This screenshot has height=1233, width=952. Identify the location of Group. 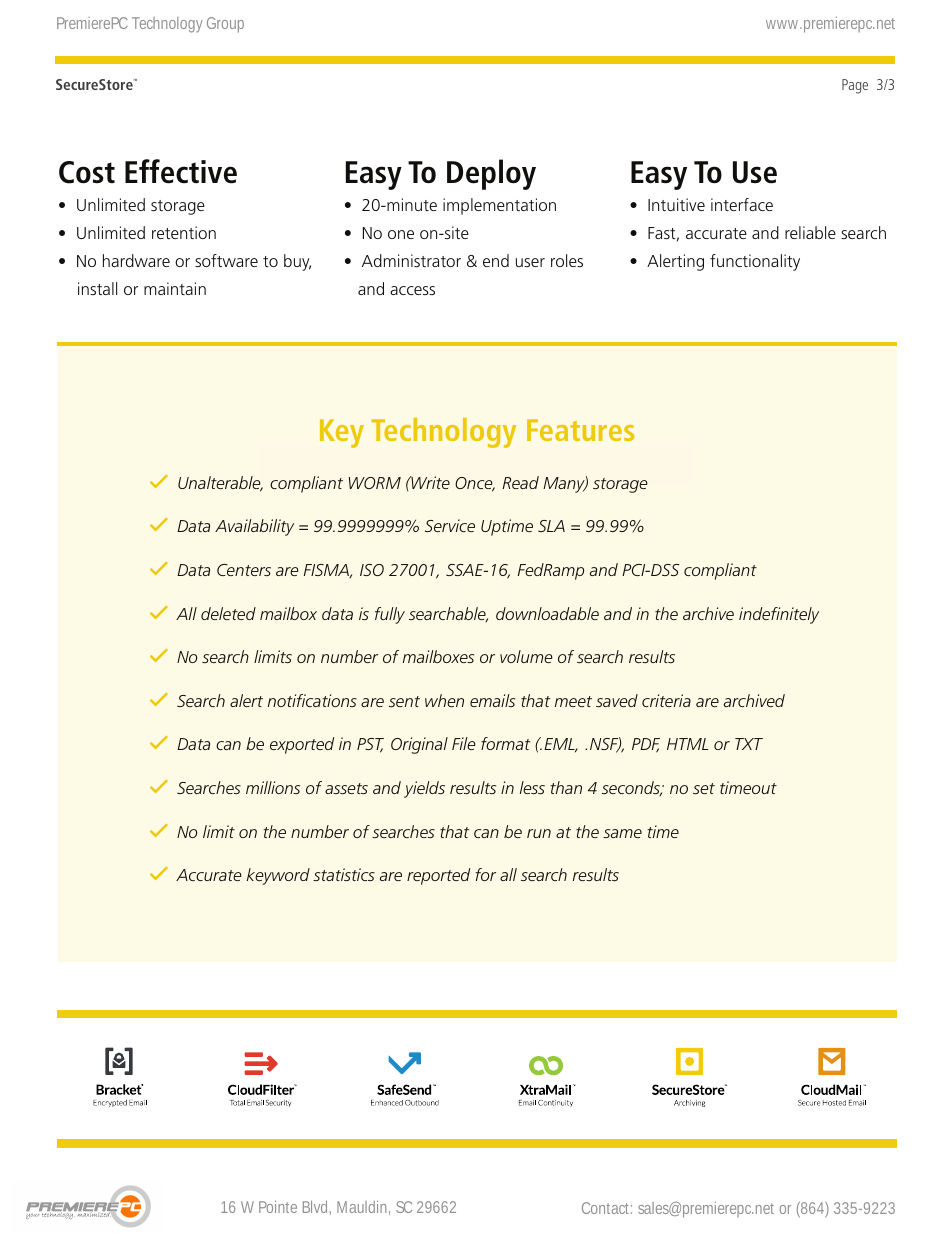
(225, 25).
